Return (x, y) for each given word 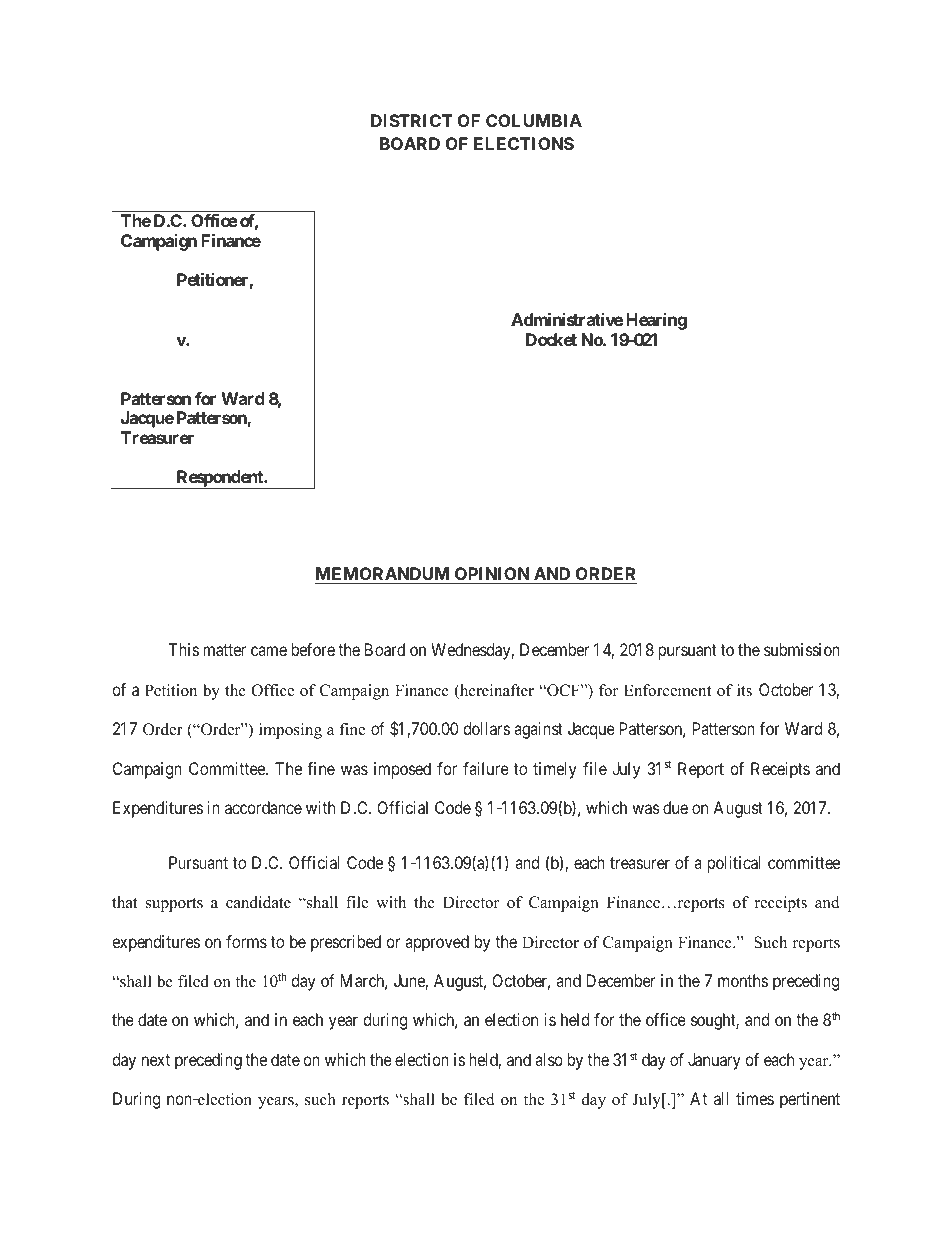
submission (802, 649)
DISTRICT (412, 120)
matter (224, 650)
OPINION (492, 573)
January (714, 1061)
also (549, 1059)
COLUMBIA (534, 120)
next (156, 1060)
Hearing (656, 321)
